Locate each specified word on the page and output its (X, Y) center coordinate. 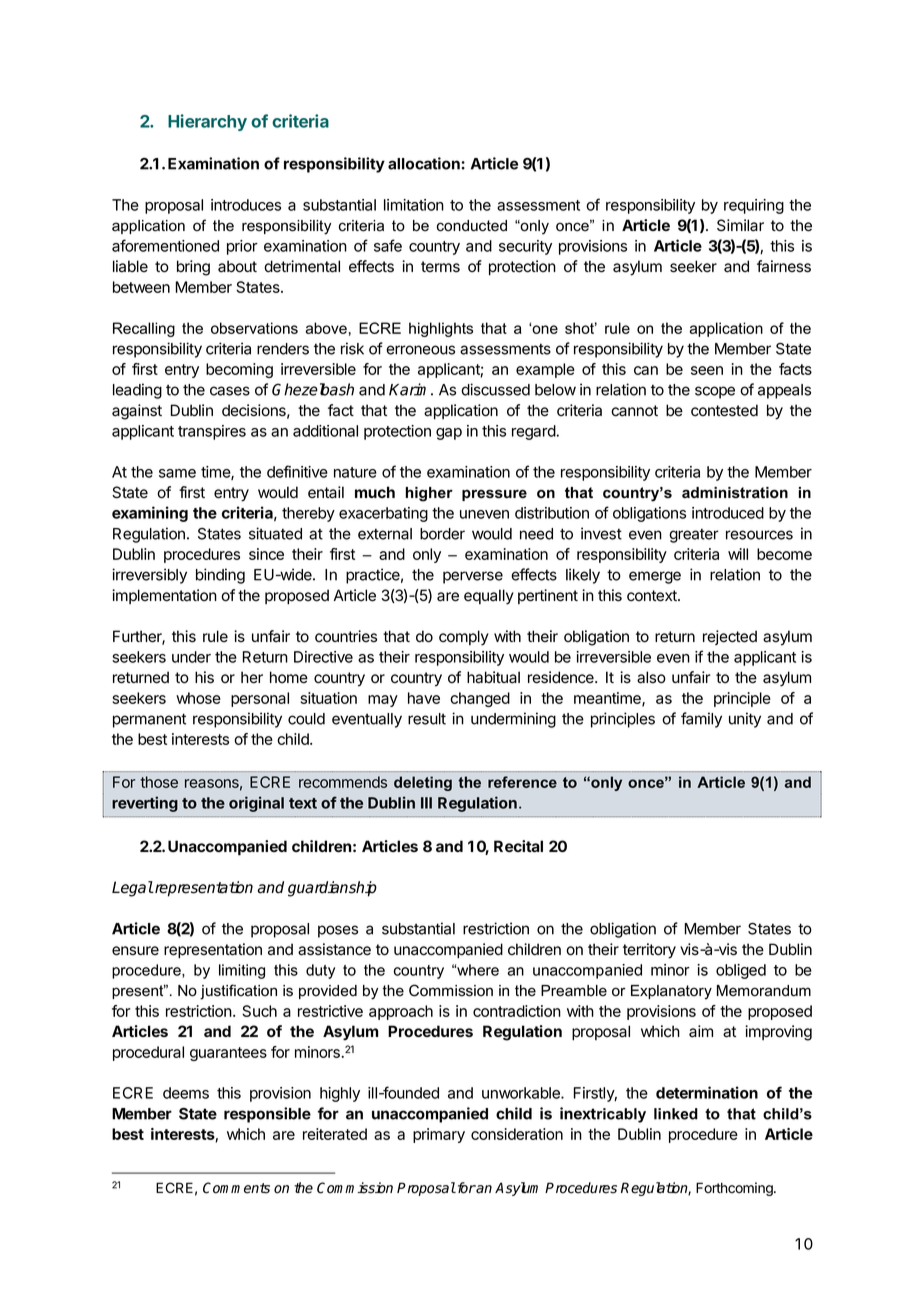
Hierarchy (207, 122)
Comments (236, 1188)
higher (429, 494)
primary (439, 1135)
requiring (754, 206)
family (701, 720)
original (256, 804)
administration (735, 493)
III (426, 803)
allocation (425, 163)
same (177, 473)
